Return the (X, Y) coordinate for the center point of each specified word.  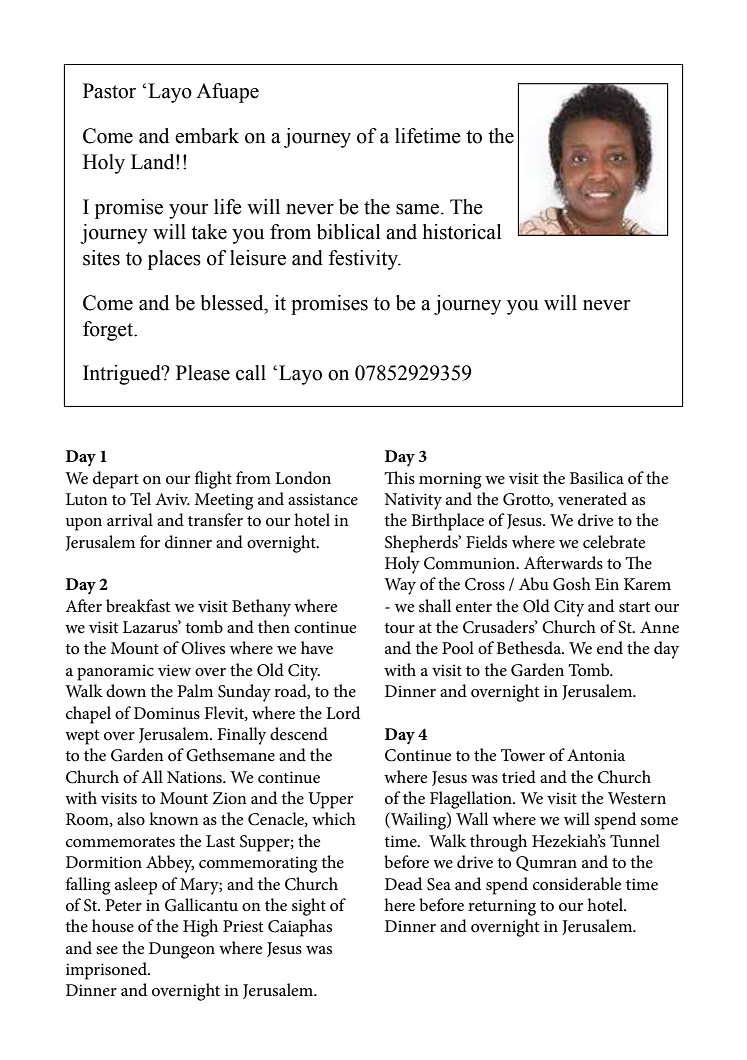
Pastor (109, 91)
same (419, 209)
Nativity (413, 501)
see (107, 950)
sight (309, 907)
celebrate (614, 542)
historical (462, 232)
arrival (130, 519)
